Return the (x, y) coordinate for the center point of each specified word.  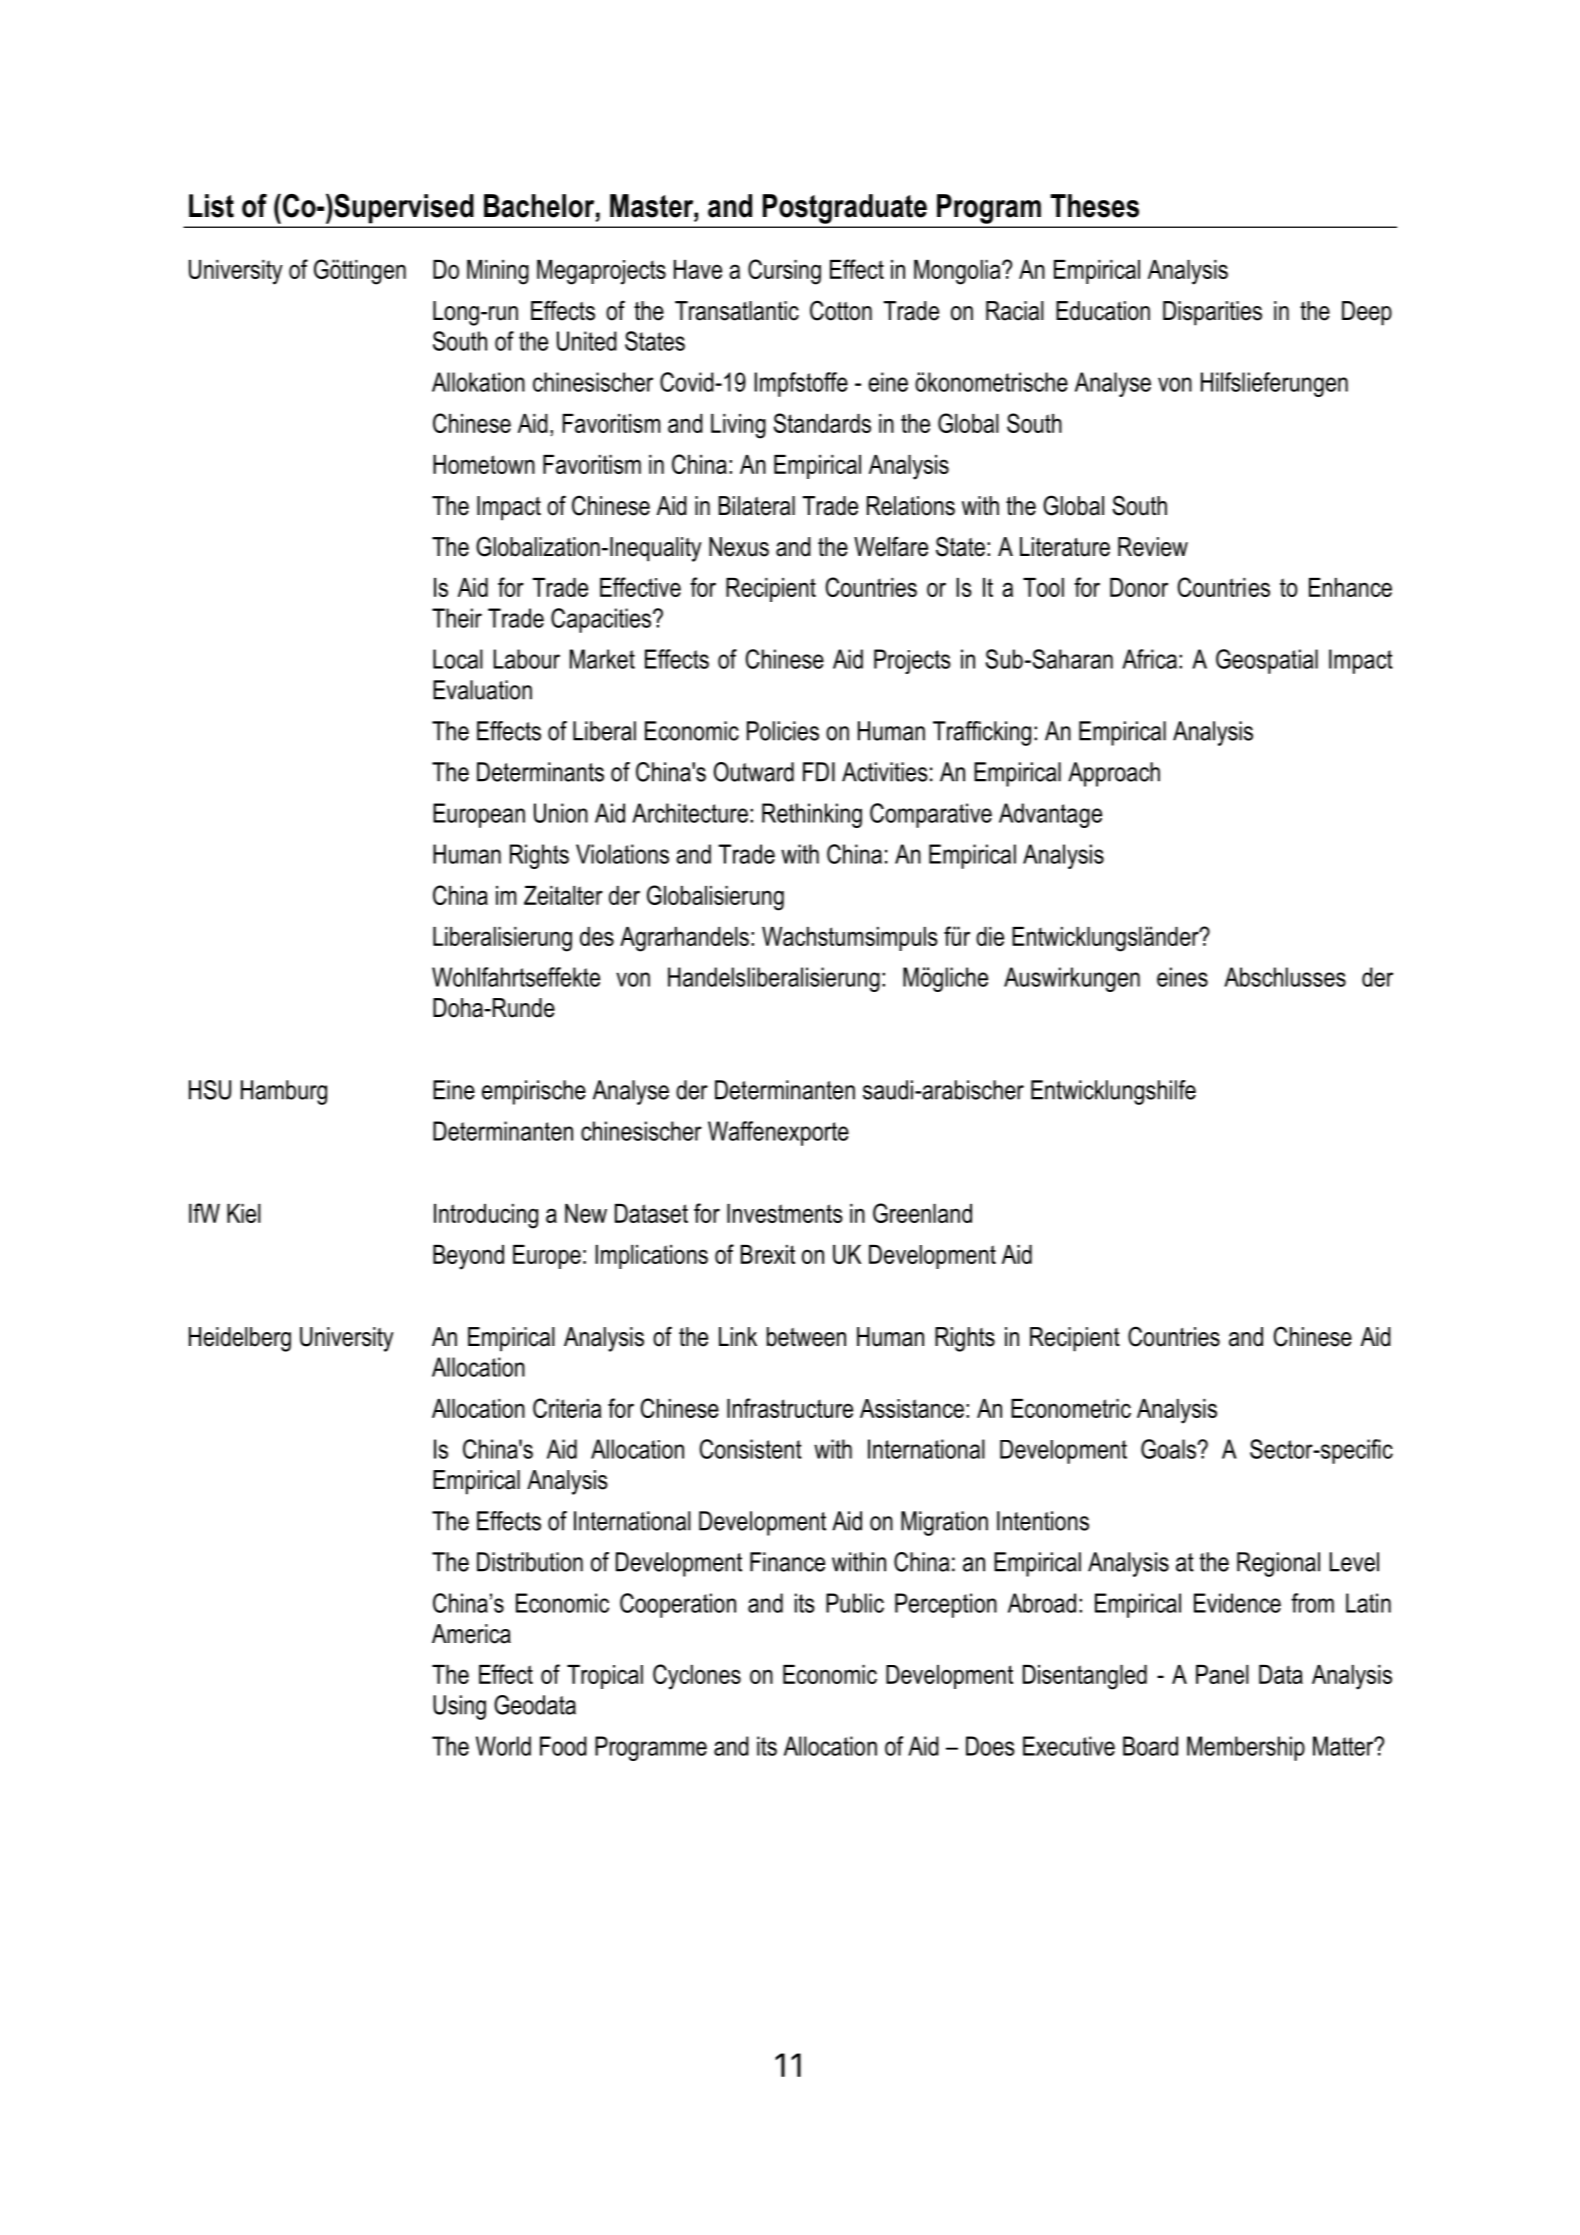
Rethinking (812, 815)
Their (457, 618)
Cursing (784, 272)
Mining (498, 272)
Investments (785, 1213)
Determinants (540, 772)
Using (459, 1707)
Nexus (739, 547)
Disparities (1212, 313)
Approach (1114, 774)
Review (1153, 547)
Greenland (922, 1213)
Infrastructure (790, 1408)
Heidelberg (240, 1339)
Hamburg (284, 1092)
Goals (1169, 1449)
